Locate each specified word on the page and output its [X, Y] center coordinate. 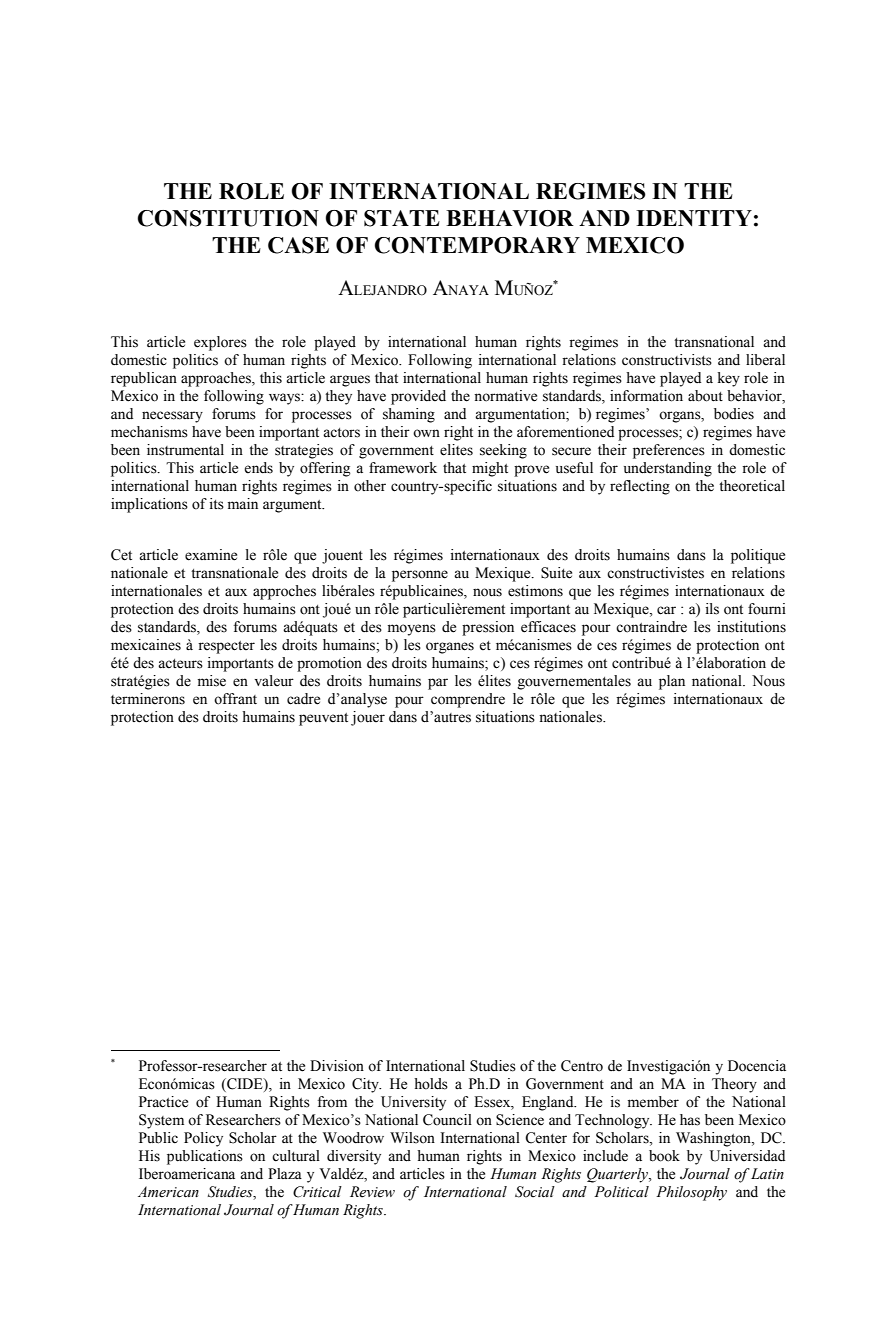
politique [758, 556]
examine [211, 555]
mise [212, 681]
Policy [203, 1139]
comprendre [468, 700]
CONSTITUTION [228, 218]
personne [420, 576]
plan [672, 682]
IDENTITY [694, 218]
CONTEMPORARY [477, 245]
